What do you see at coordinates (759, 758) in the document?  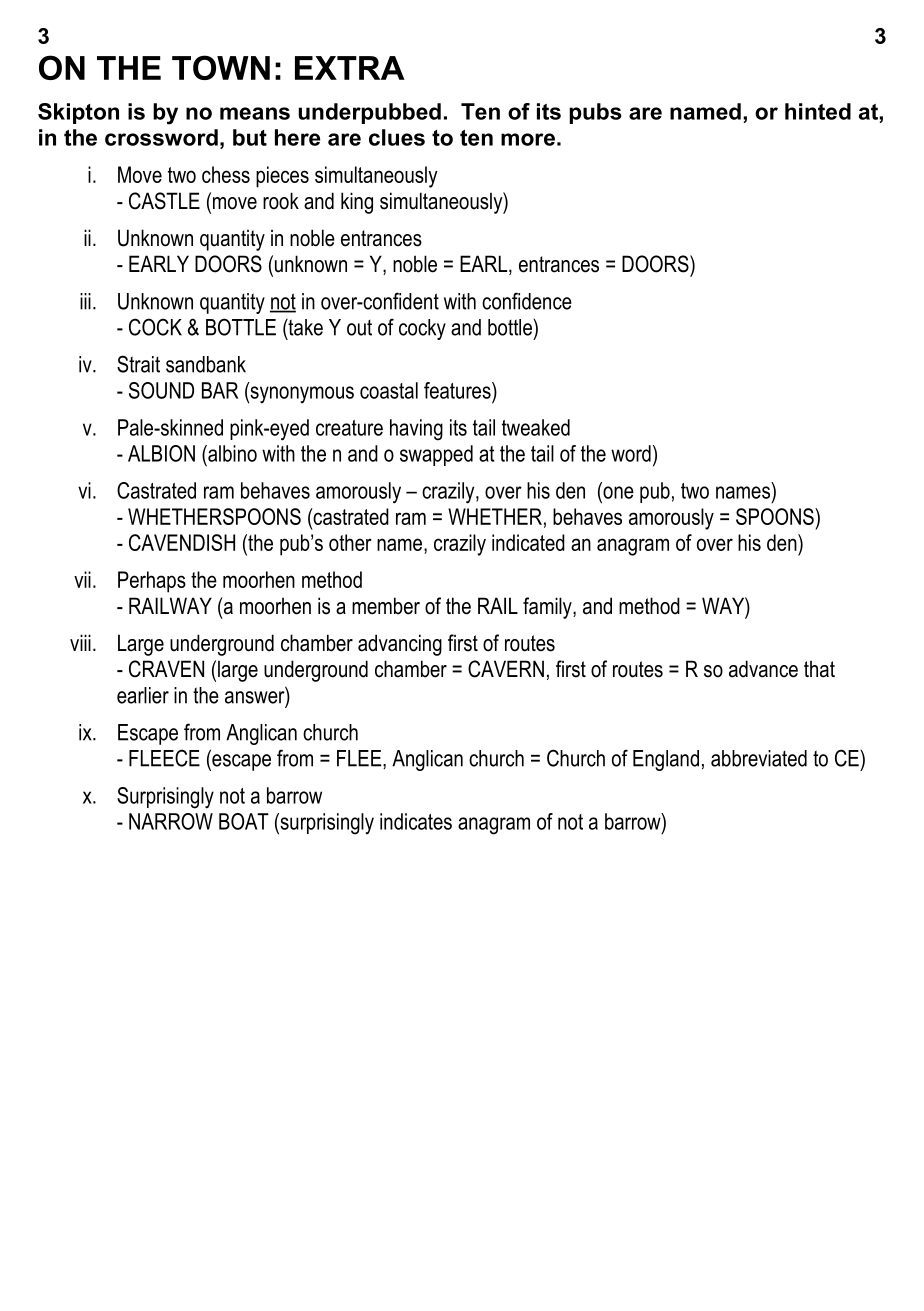 I see `abbreviated` at bounding box center [759, 758].
